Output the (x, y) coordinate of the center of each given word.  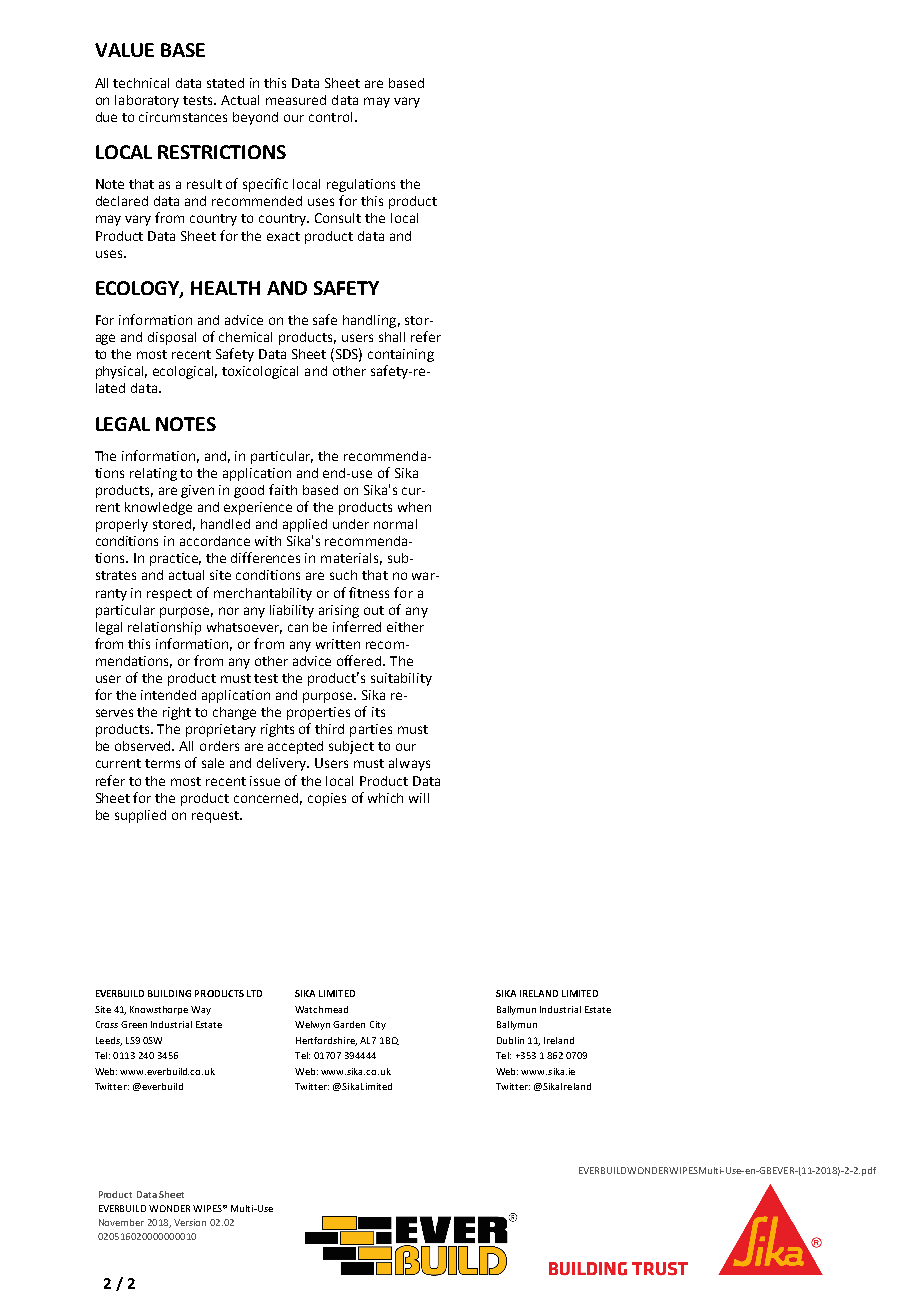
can (298, 628)
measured (296, 100)
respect (169, 595)
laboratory (147, 101)
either (405, 627)
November (121, 1222)
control (330, 117)
